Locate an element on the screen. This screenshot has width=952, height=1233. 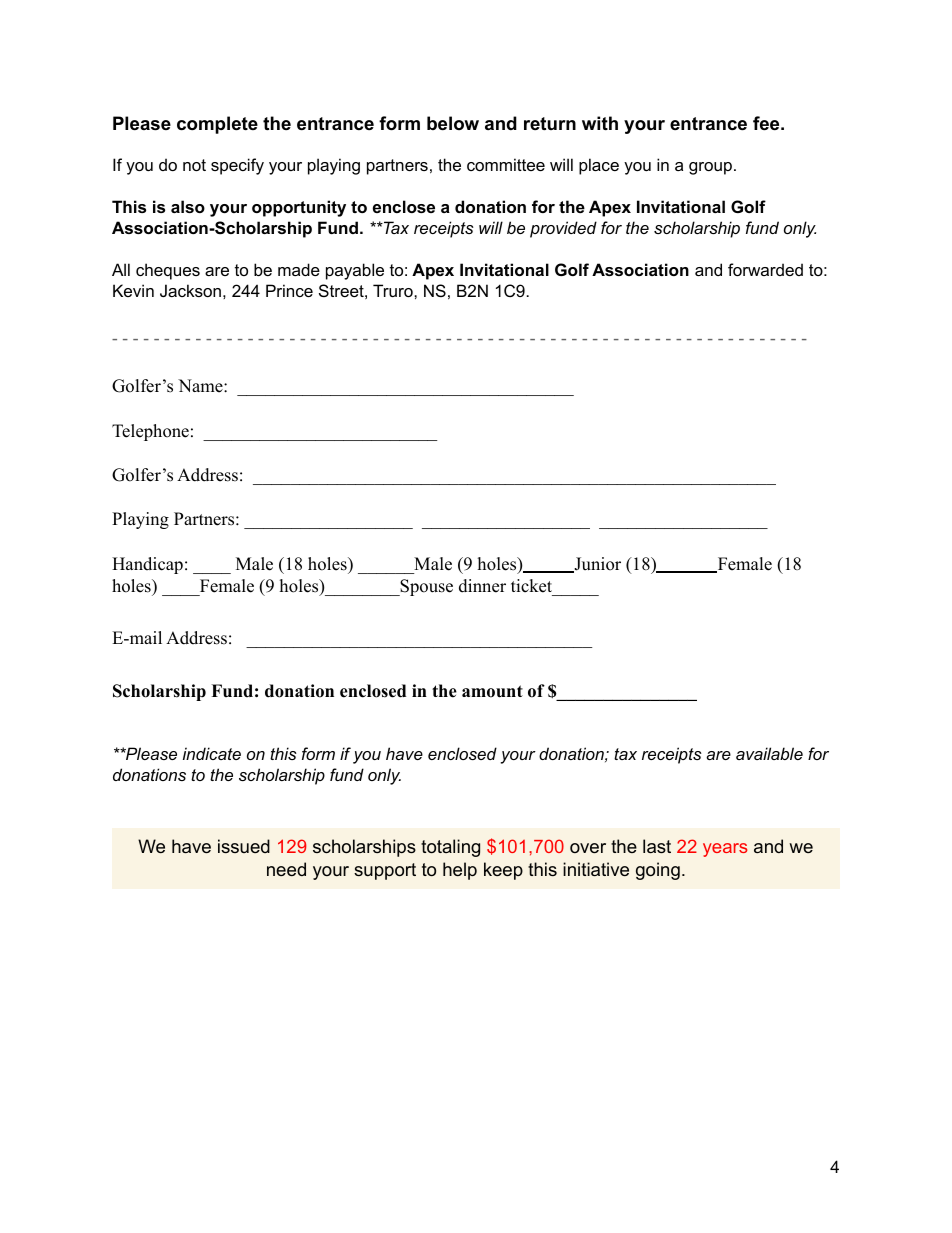
dinner is located at coordinates (482, 586).
